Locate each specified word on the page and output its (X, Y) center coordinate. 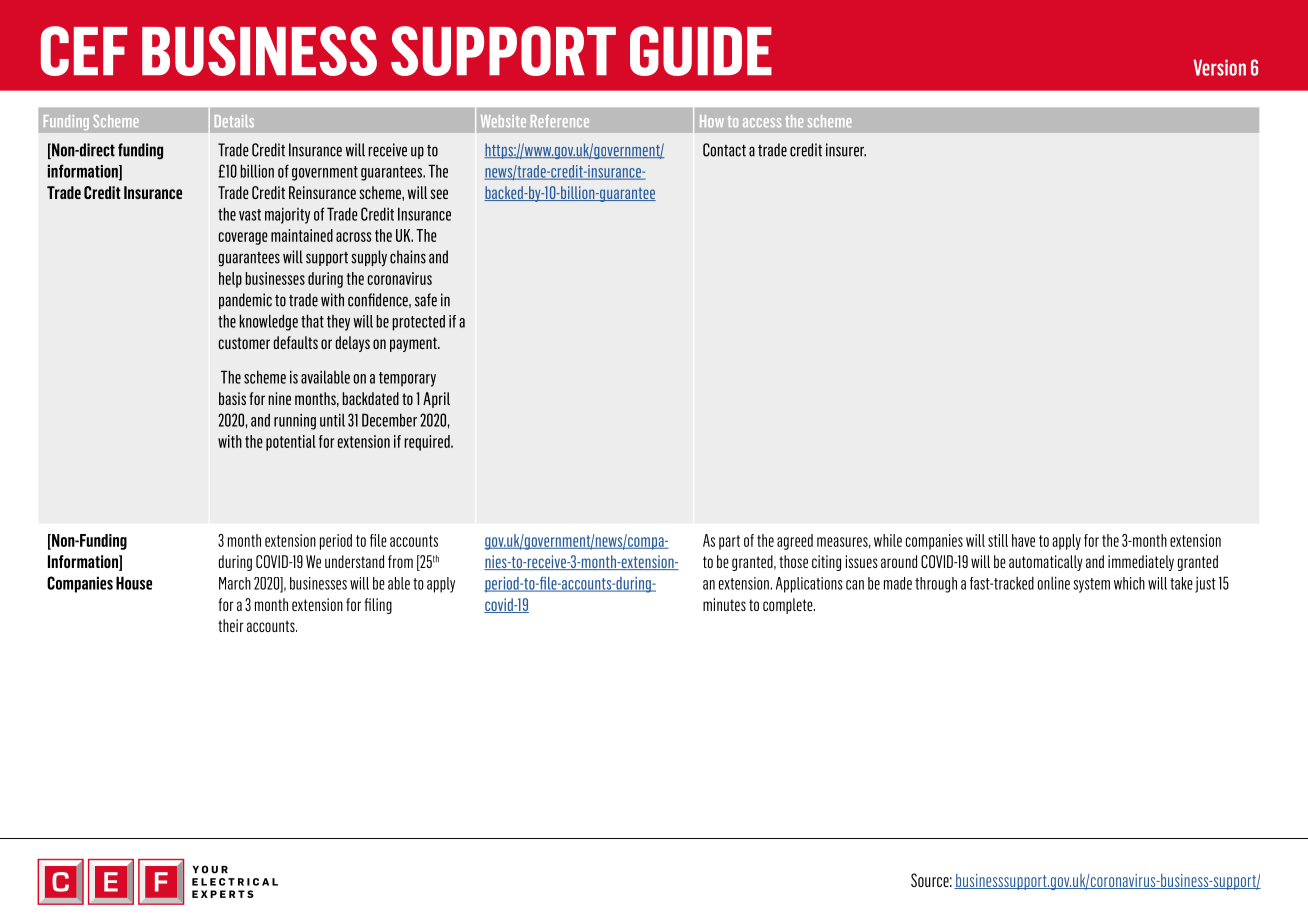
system (1091, 585)
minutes (724, 604)
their (231, 625)
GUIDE (701, 51)
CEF (84, 51)
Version (1219, 67)
